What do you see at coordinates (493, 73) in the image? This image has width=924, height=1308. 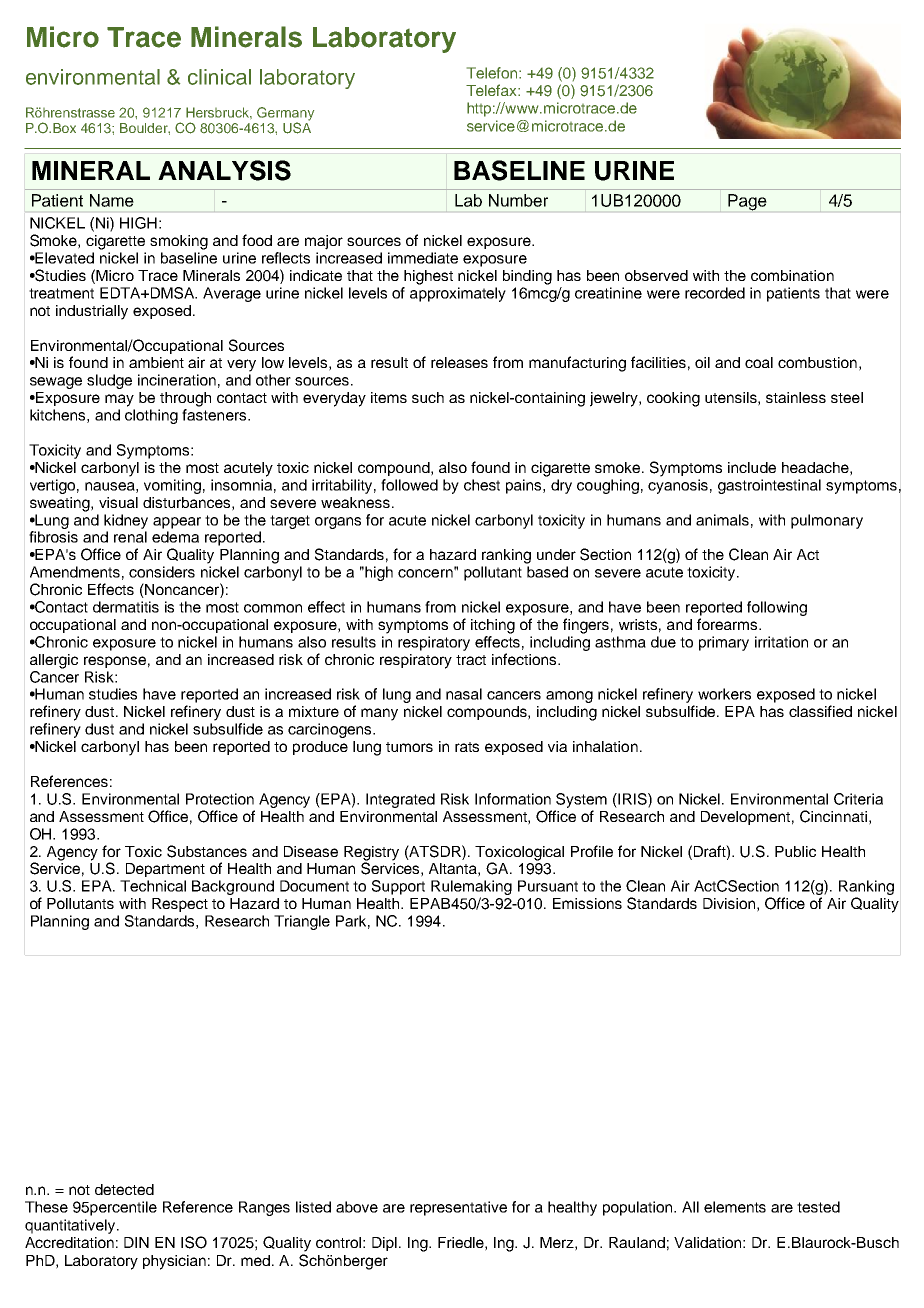 I see `Telefon` at bounding box center [493, 73].
